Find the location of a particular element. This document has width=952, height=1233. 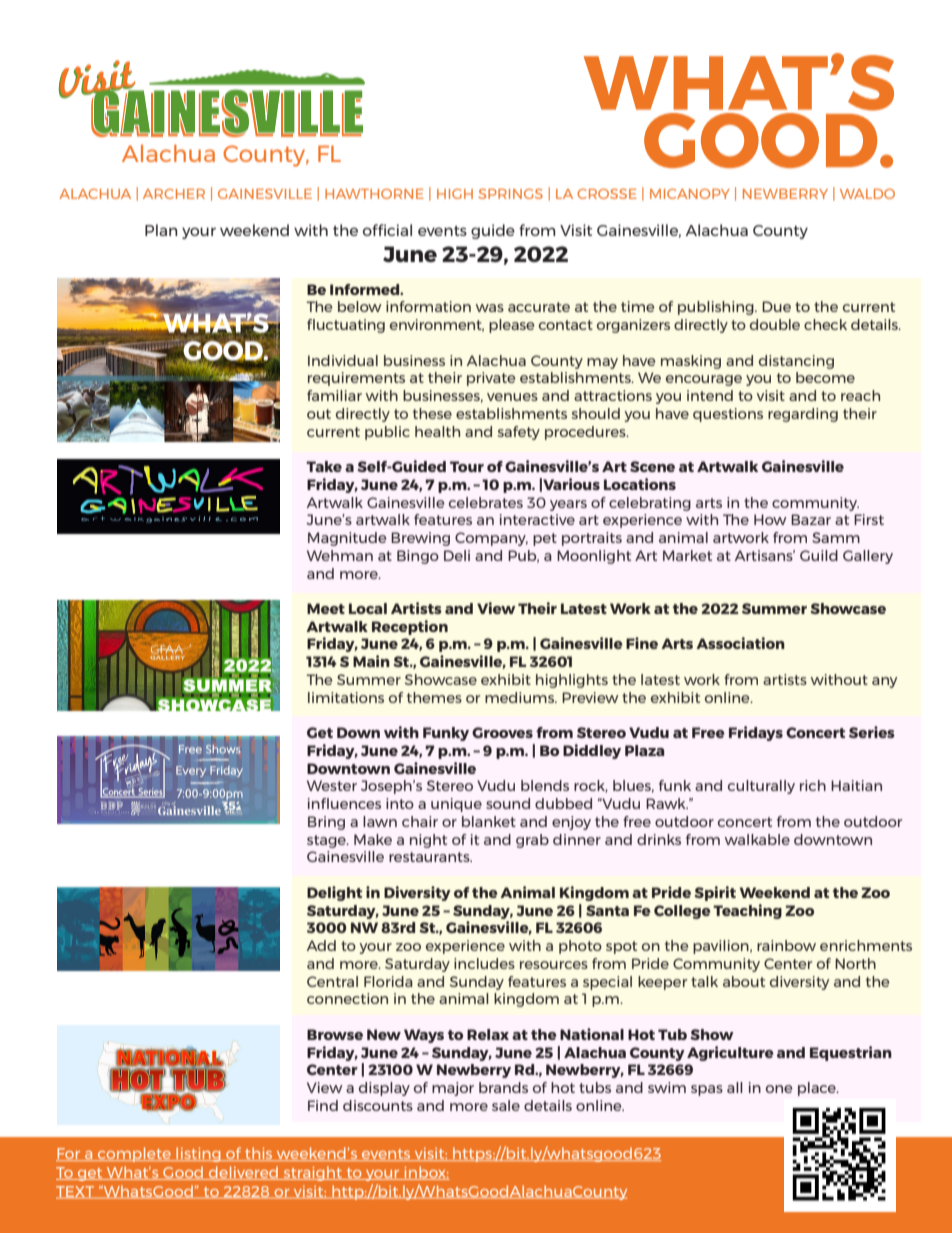

WALDO is located at coordinates (867, 194).
